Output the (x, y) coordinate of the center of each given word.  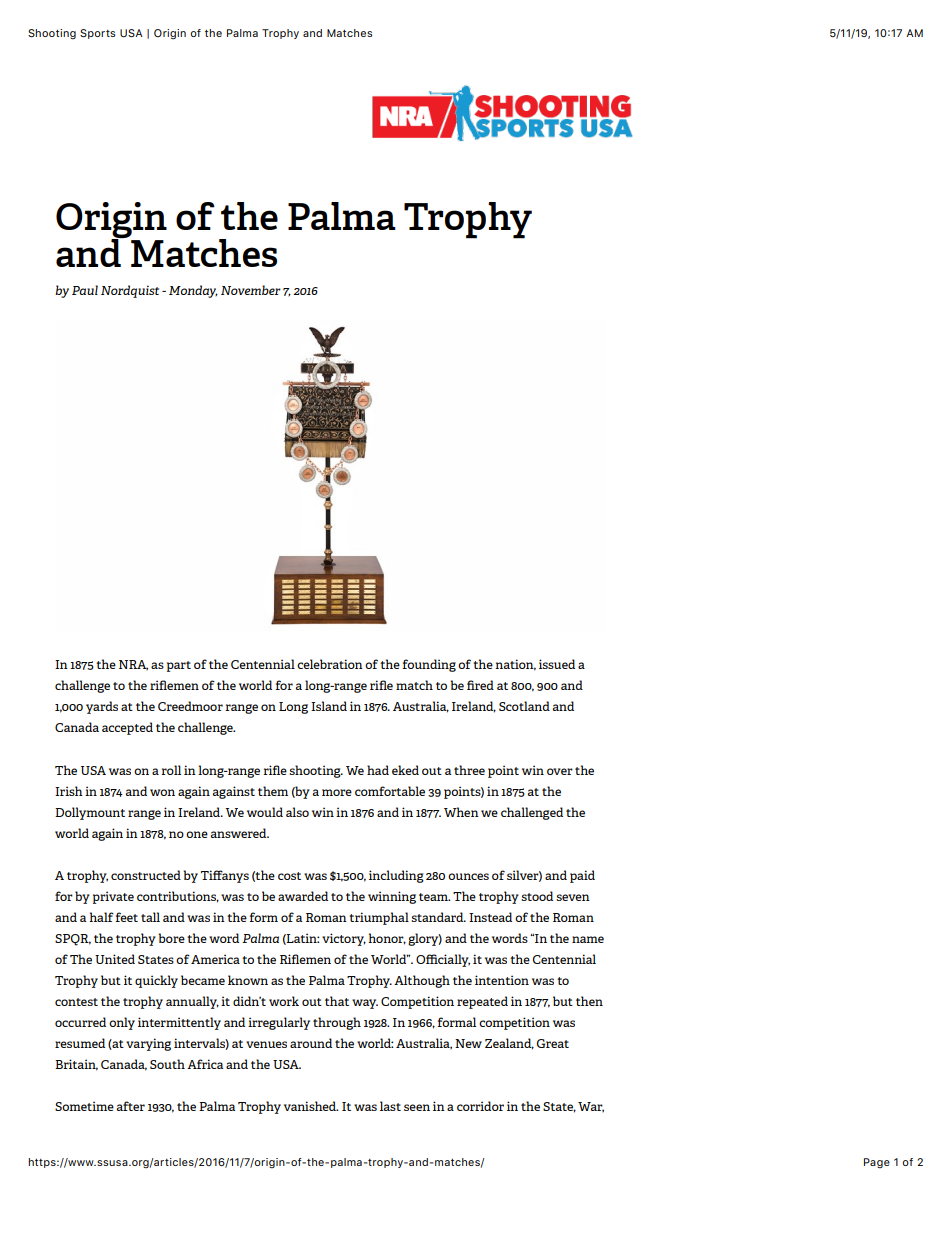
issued (557, 664)
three (469, 770)
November (251, 290)
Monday (193, 291)
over (560, 771)
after (131, 1106)
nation (515, 665)
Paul (85, 290)
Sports (98, 34)
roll (171, 770)
